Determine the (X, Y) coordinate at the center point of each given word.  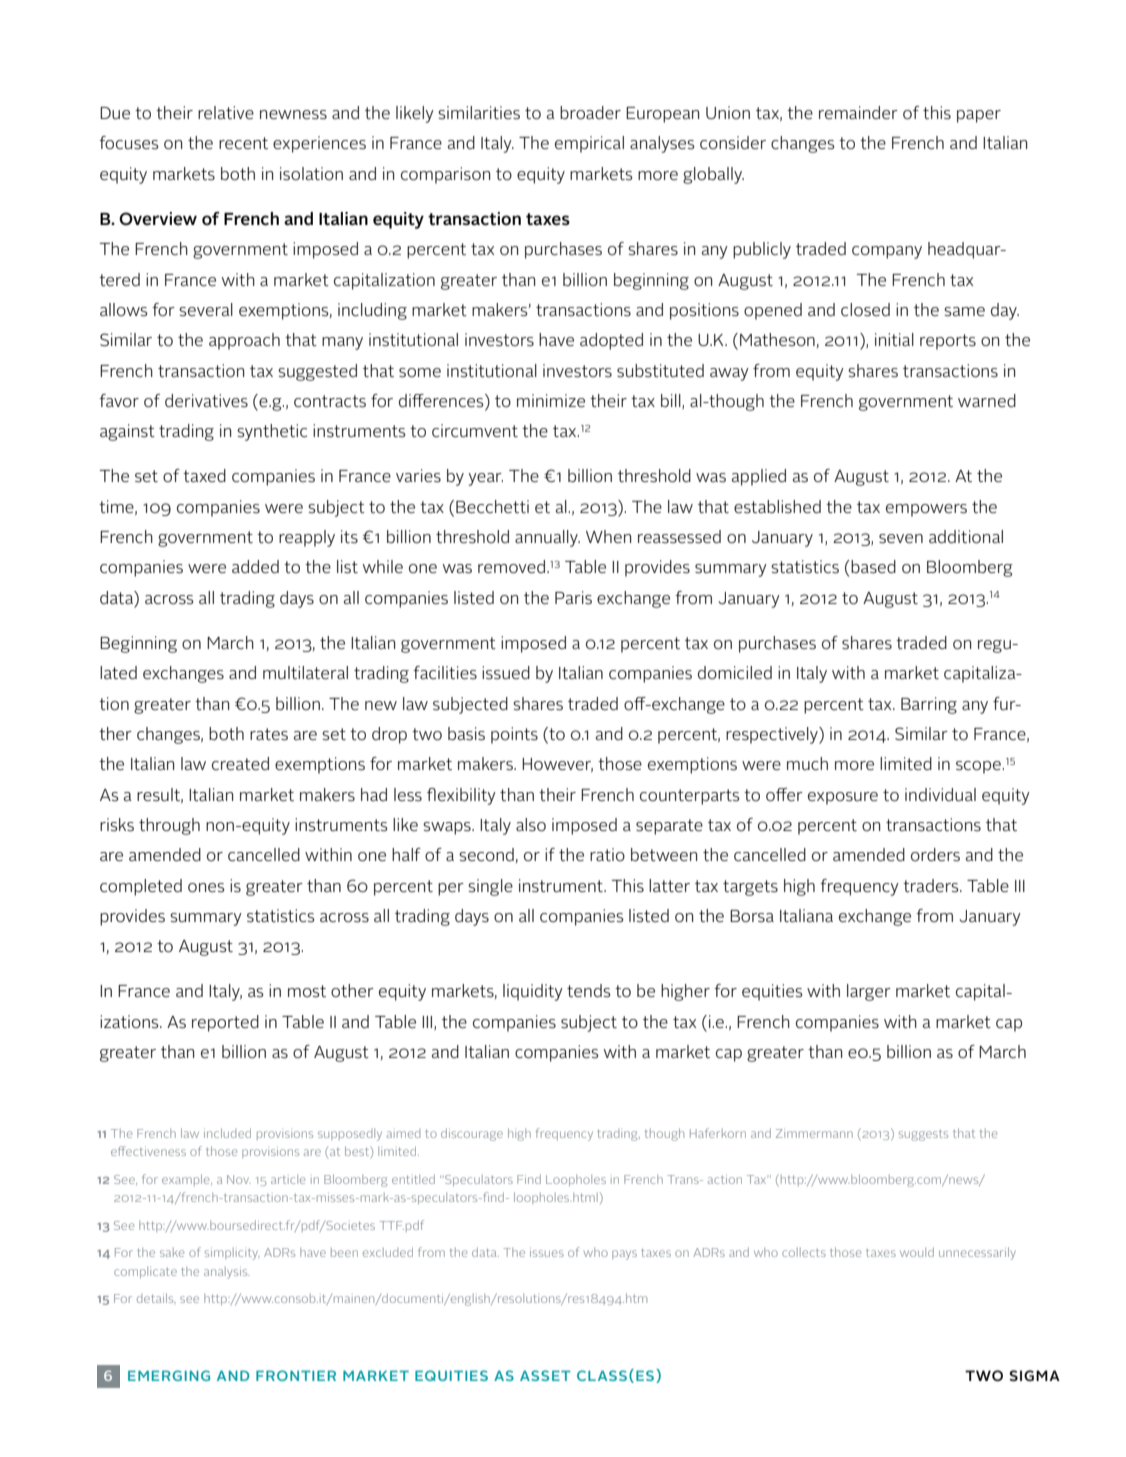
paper (979, 116)
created (240, 763)
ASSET (545, 1375)
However (557, 765)
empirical (589, 144)
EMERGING (169, 1375)
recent (243, 143)
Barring (929, 705)
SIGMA (1034, 1375)
